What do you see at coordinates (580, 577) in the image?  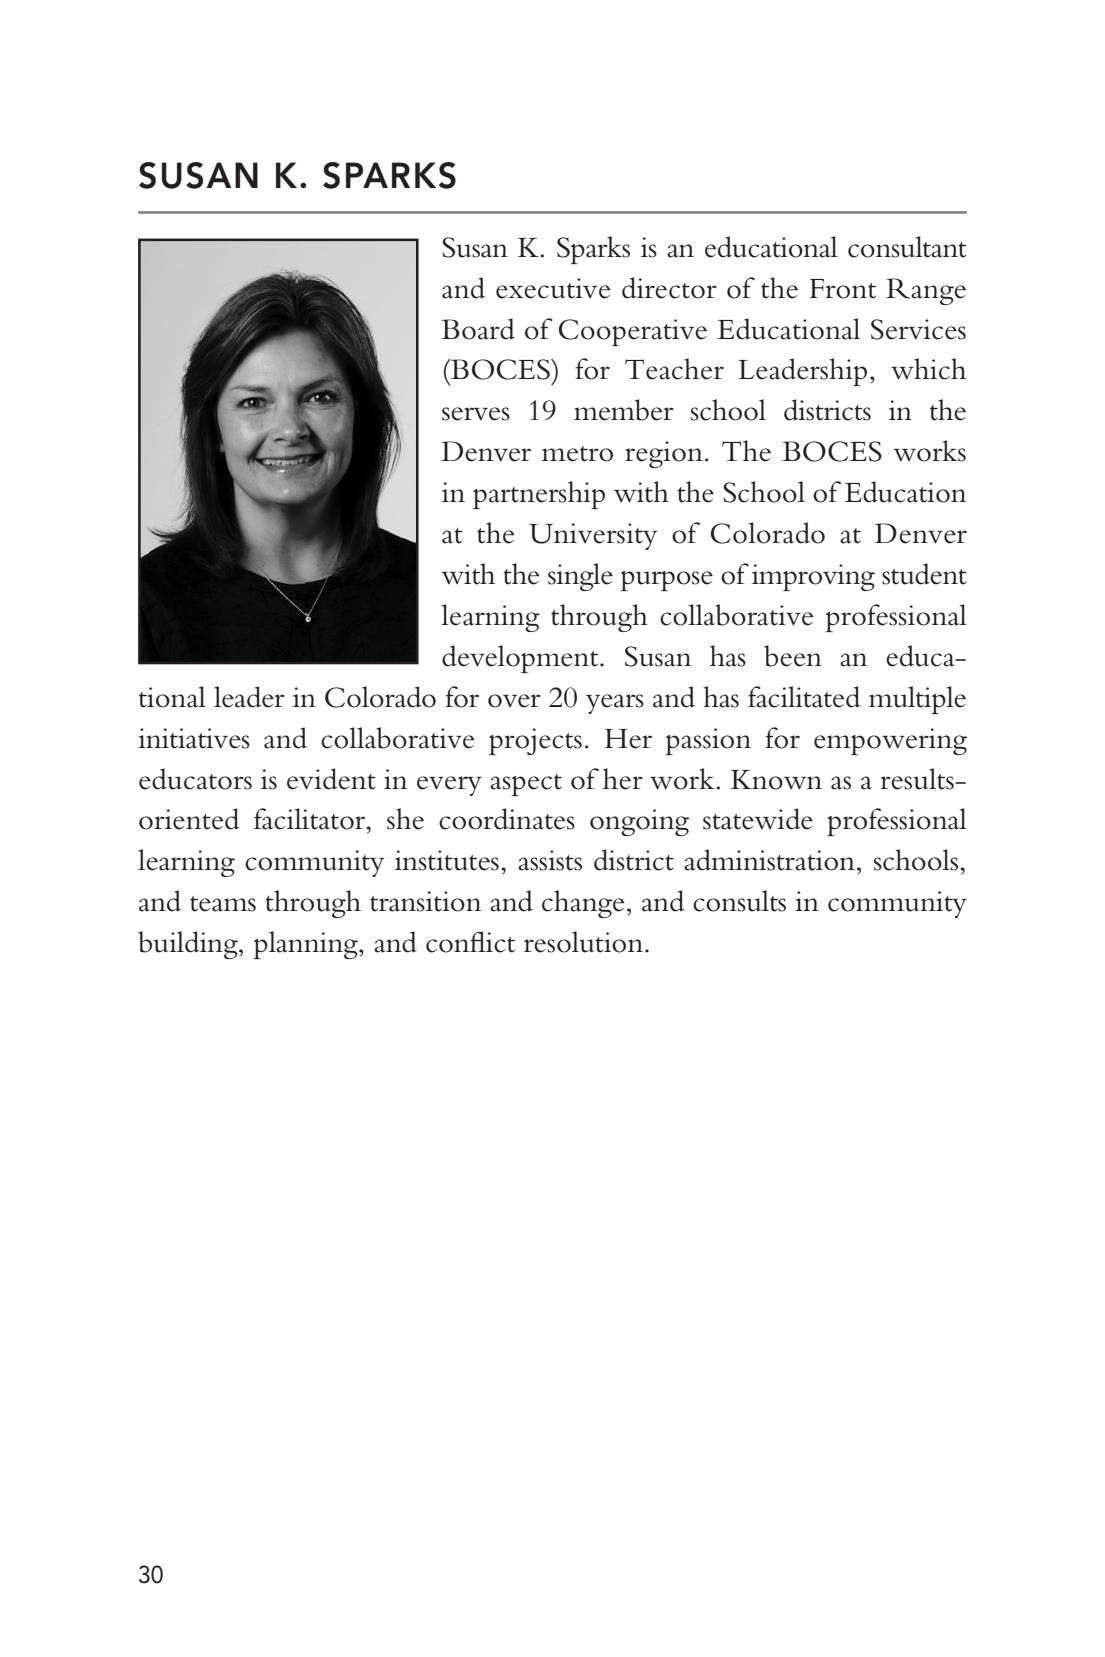 I see `single` at bounding box center [580, 577].
